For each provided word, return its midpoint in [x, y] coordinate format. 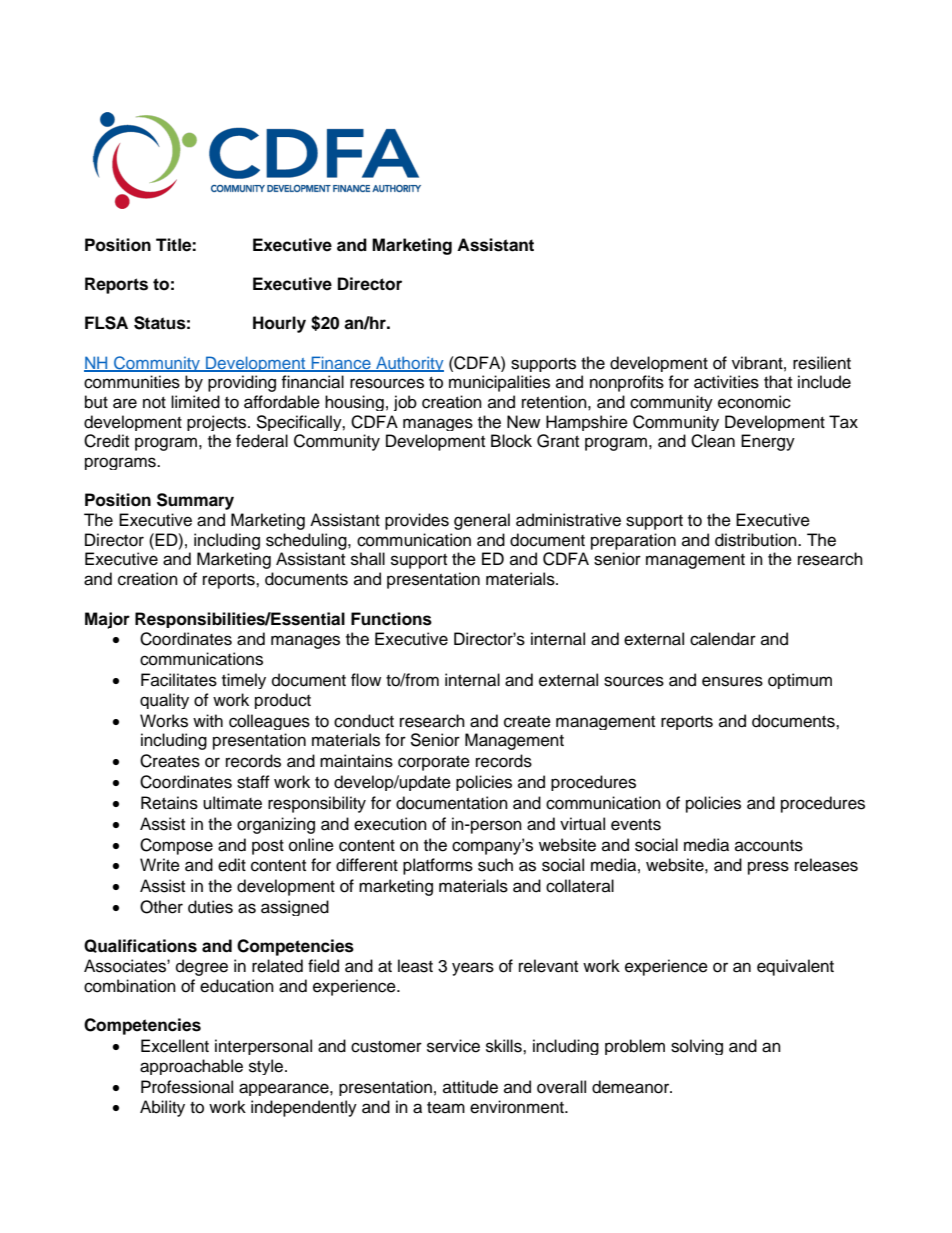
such [495, 865]
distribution [757, 540]
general [482, 521]
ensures [732, 681]
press [768, 868]
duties [210, 907]
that [778, 382]
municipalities [499, 383]
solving [697, 1047]
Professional [187, 1087]
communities [132, 382]
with [208, 720]
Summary [195, 501]
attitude [470, 1087]
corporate [434, 763]
